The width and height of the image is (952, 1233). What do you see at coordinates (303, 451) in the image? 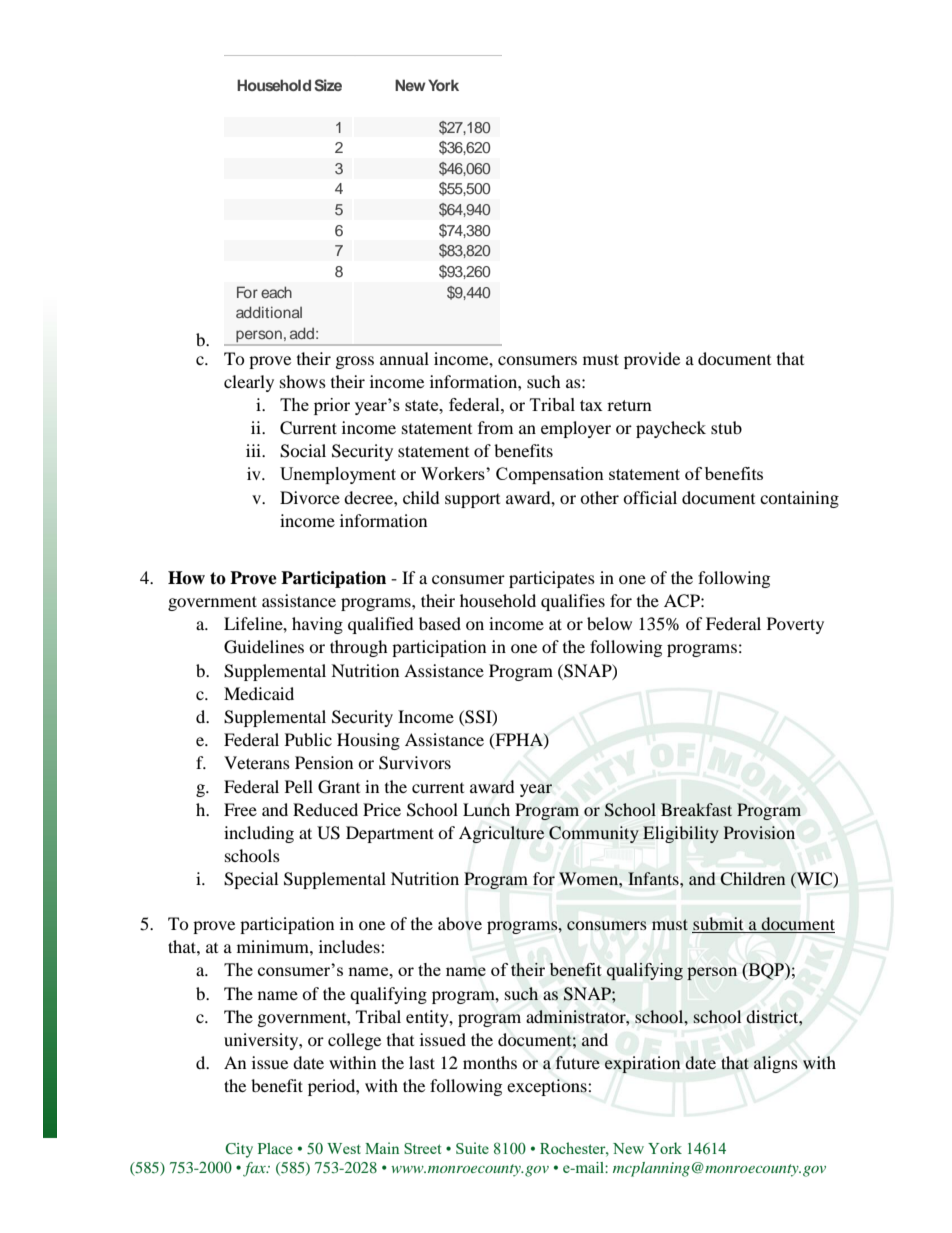
I see `Social` at bounding box center [303, 451].
